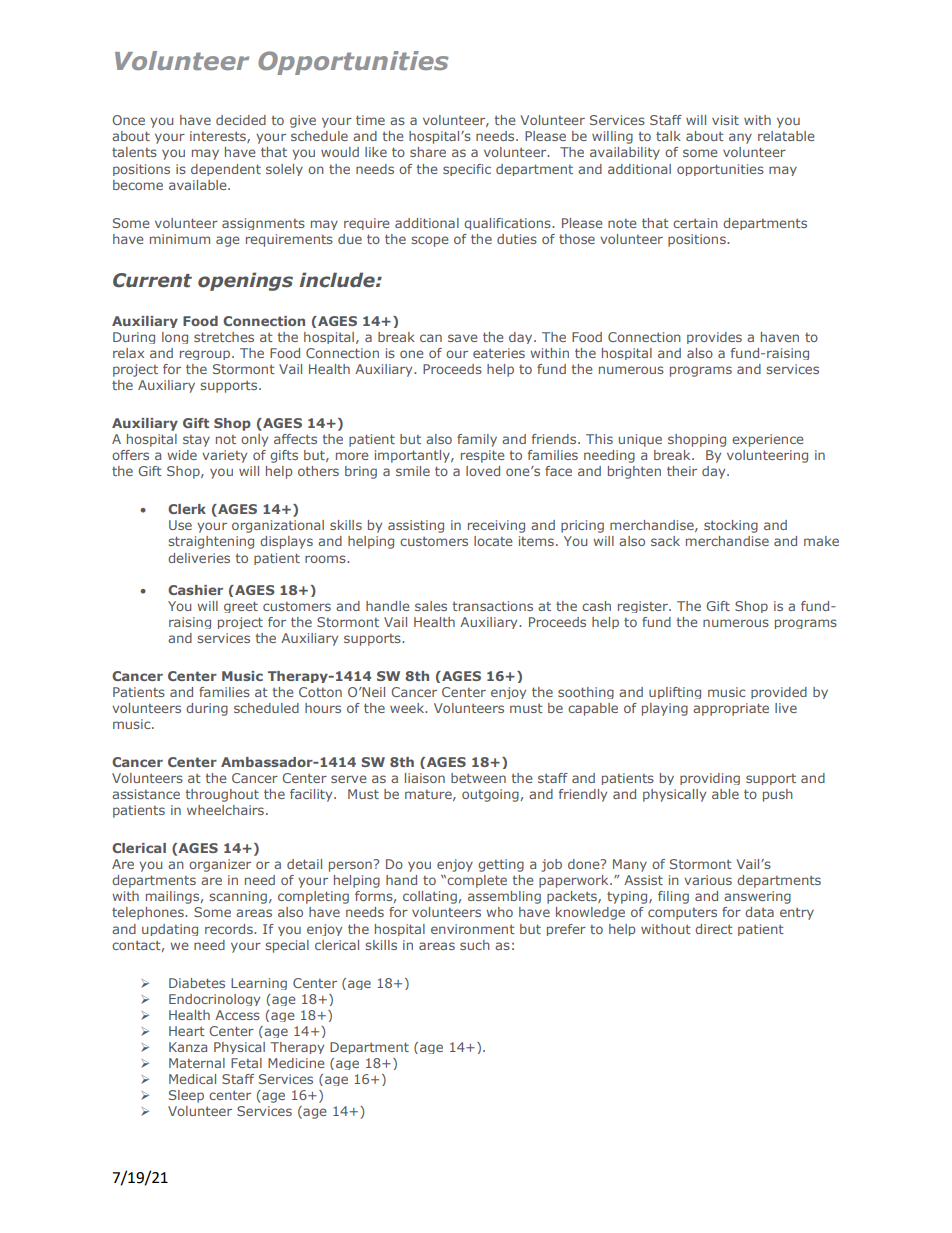 Image resolution: width=952 pixels, height=1233 pixels. I want to click on Maternal, so click(197, 1063).
